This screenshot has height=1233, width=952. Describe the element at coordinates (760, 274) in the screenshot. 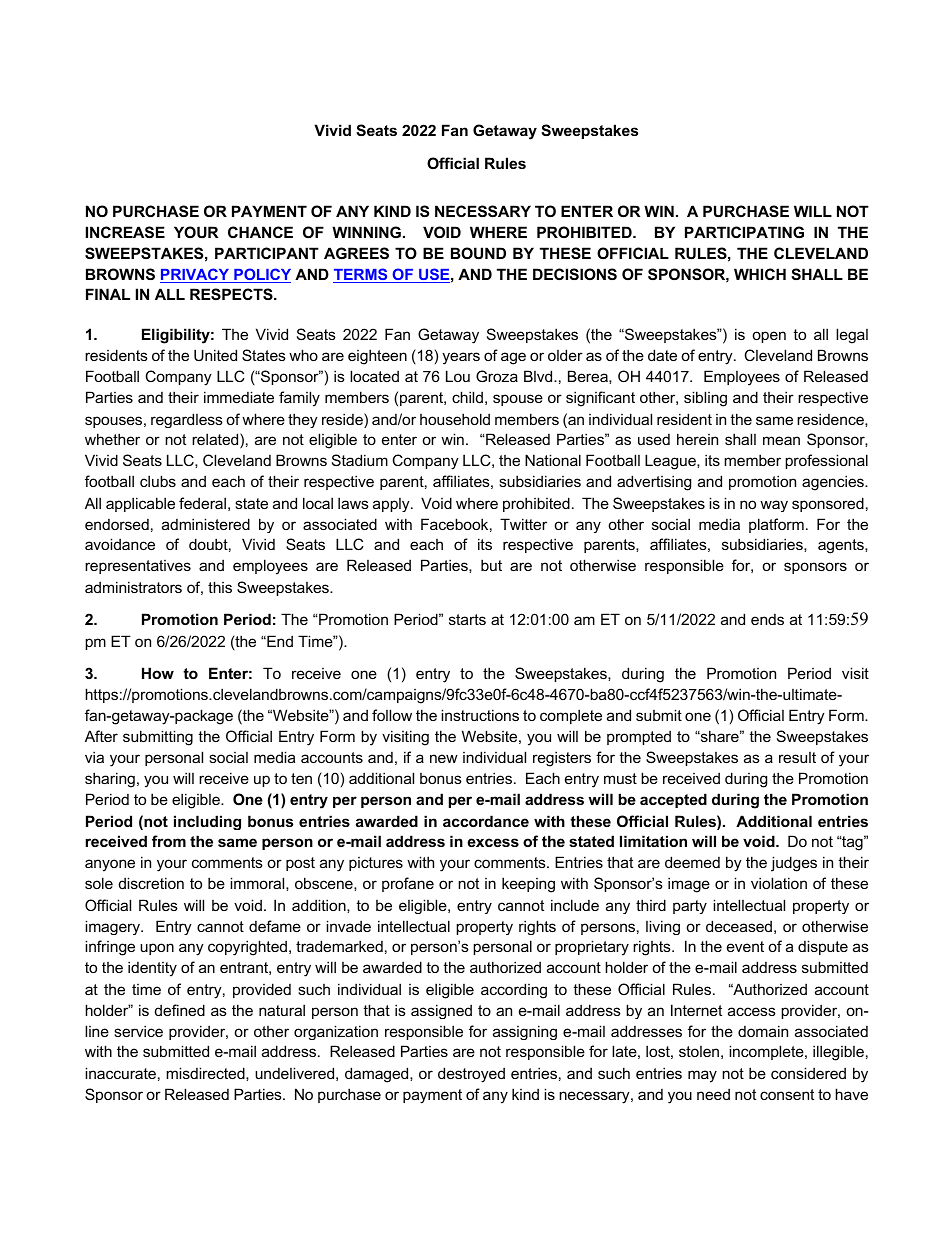

I see `WHICH` at that location.
